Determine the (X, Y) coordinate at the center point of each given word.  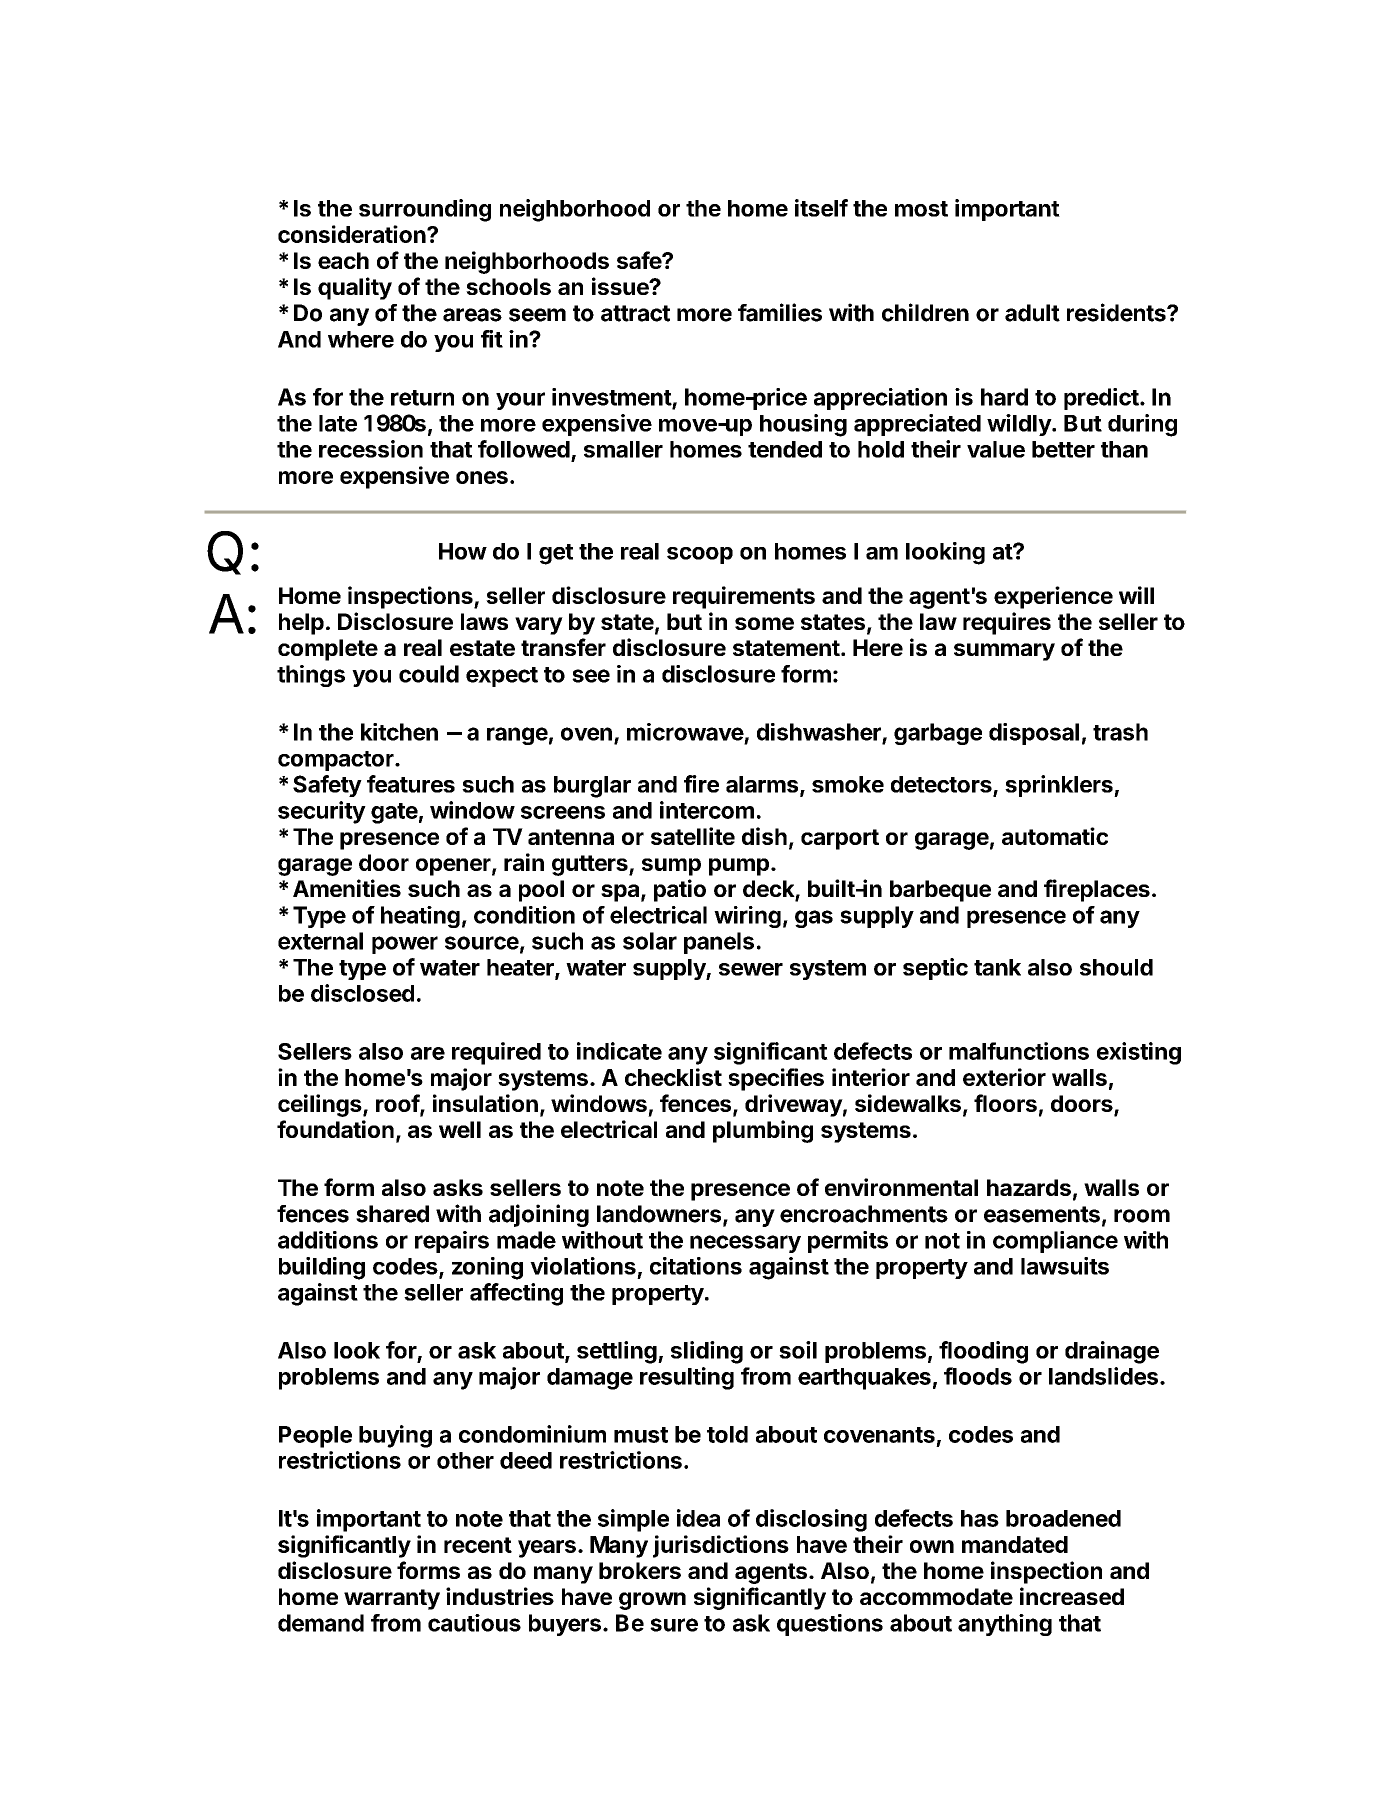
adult (1032, 313)
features (411, 784)
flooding (983, 1352)
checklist (673, 1077)
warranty (392, 1599)
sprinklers (1060, 786)
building (322, 1268)
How (463, 551)
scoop (700, 555)
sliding (707, 1352)
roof (398, 1104)
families (780, 312)
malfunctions (1019, 1051)
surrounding (425, 210)
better (1063, 449)
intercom (707, 810)
